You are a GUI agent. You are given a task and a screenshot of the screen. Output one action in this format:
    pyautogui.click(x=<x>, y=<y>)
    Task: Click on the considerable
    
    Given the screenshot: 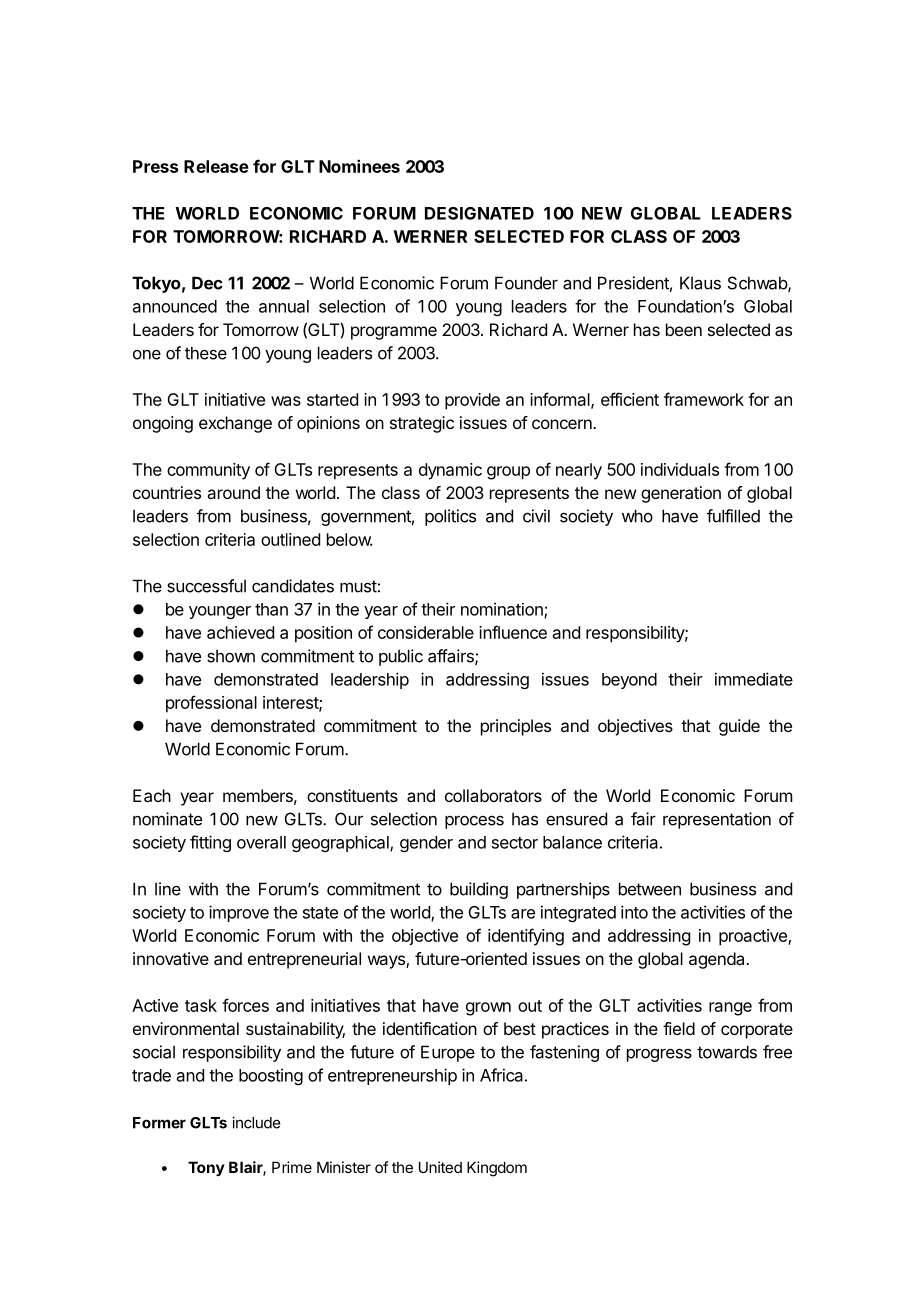 What is the action you would take?
    pyautogui.click(x=426, y=632)
